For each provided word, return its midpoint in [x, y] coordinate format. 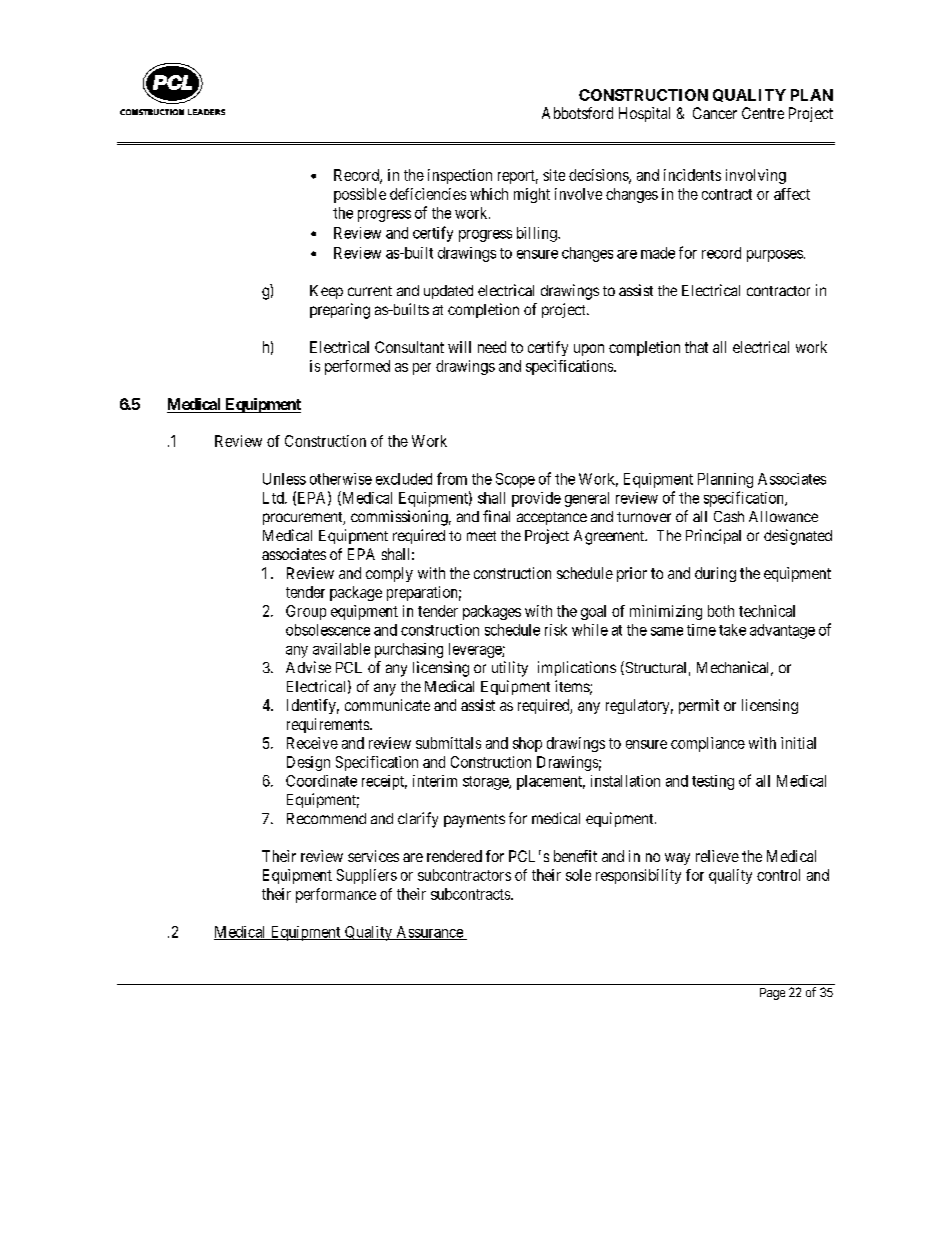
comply [389, 574]
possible [360, 195]
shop [527, 744]
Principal [713, 536]
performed [357, 367]
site [554, 175]
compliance [708, 744]
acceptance [552, 518]
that [696, 347]
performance [336, 895]
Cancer [715, 113]
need [492, 347]
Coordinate [321, 781]
